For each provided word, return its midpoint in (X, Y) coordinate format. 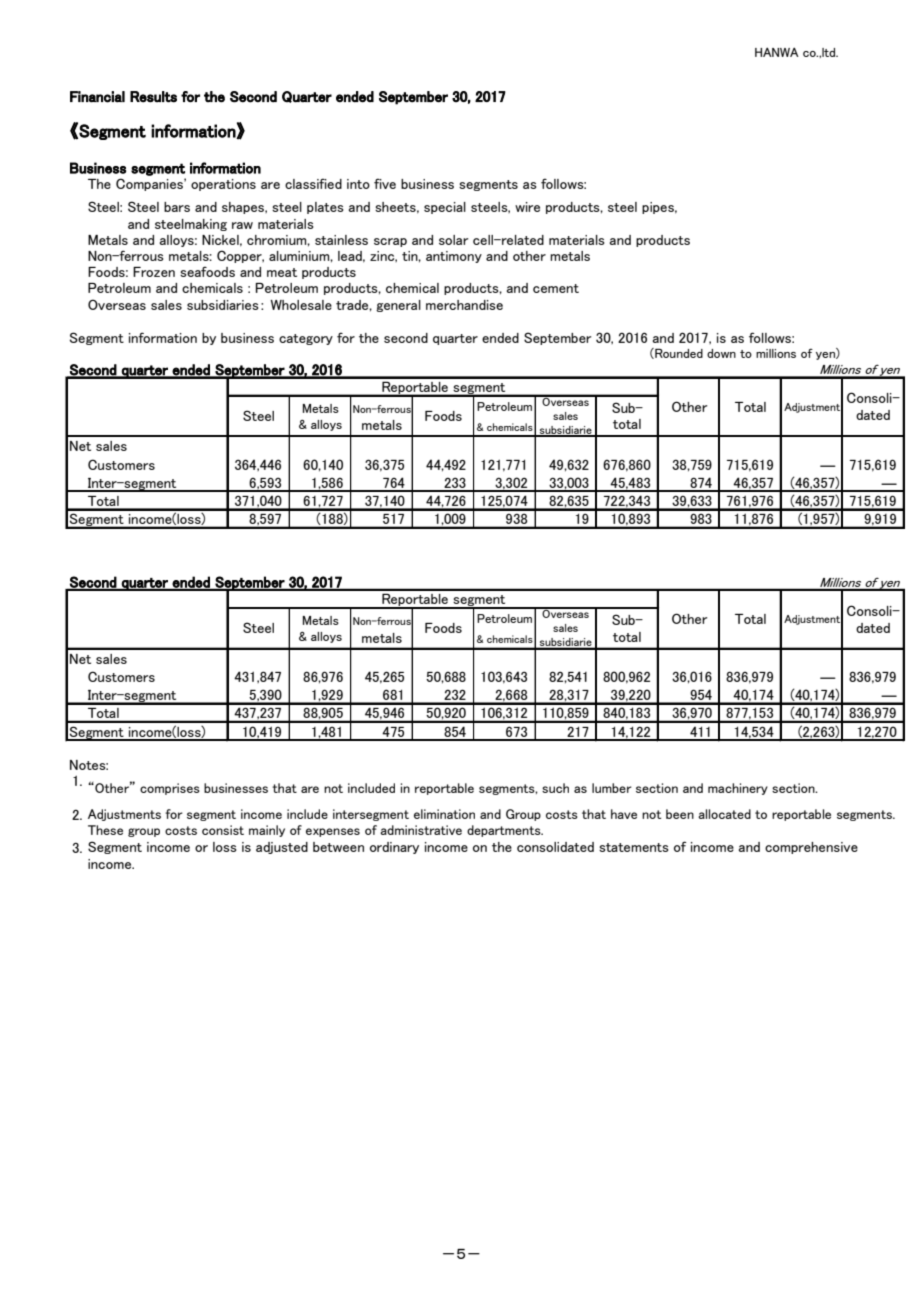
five (385, 183)
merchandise (464, 305)
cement (556, 288)
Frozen (154, 272)
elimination (444, 814)
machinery (738, 789)
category (306, 339)
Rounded (678, 353)
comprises (170, 789)
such (555, 788)
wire (527, 207)
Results (153, 97)
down (721, 353)
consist (223, 830)
